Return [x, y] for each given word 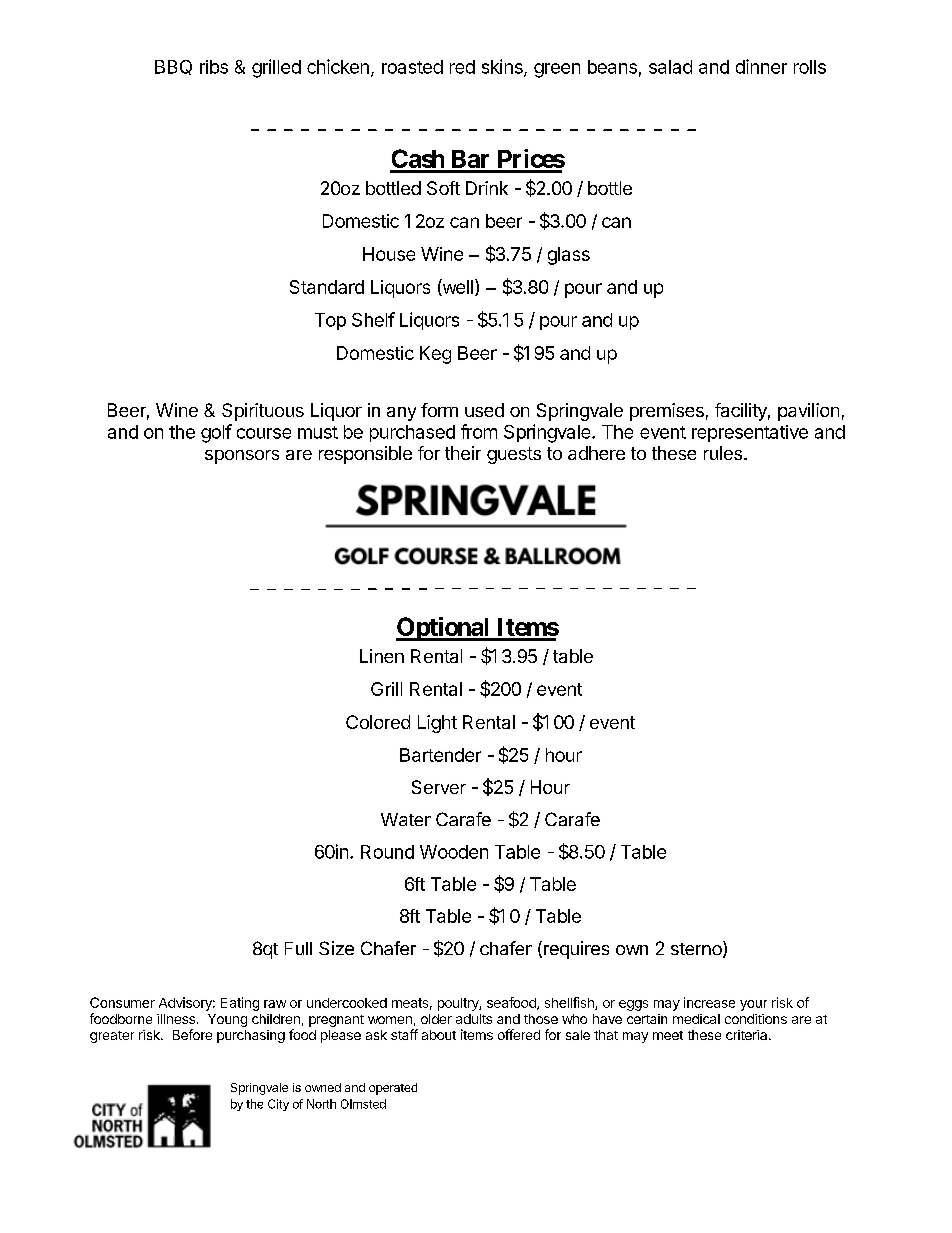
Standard [327, 287]
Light [437, 724]
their [463, 453]
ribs [214, 67]
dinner [761, 66]
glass [569, 256]
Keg [435, 355]
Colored [378, 722]
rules [723, 453]
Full [298, 948]
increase [709, 1002]
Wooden [454, 852]
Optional [444, 629]
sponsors [242, 457]
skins [503, 67]
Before [192, 1034]
